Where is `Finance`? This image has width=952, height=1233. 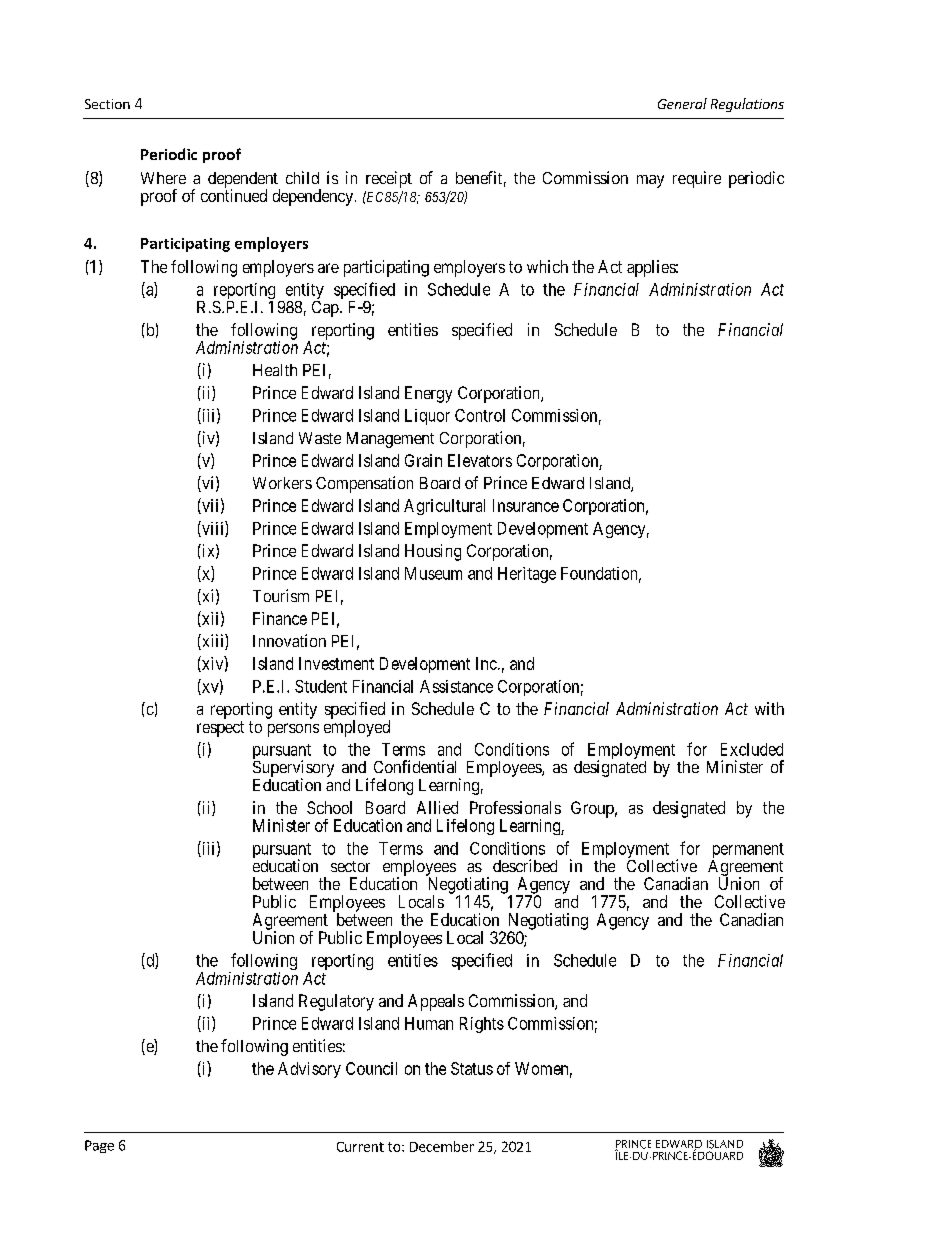 Finance is located at coordinates (280, 618).
